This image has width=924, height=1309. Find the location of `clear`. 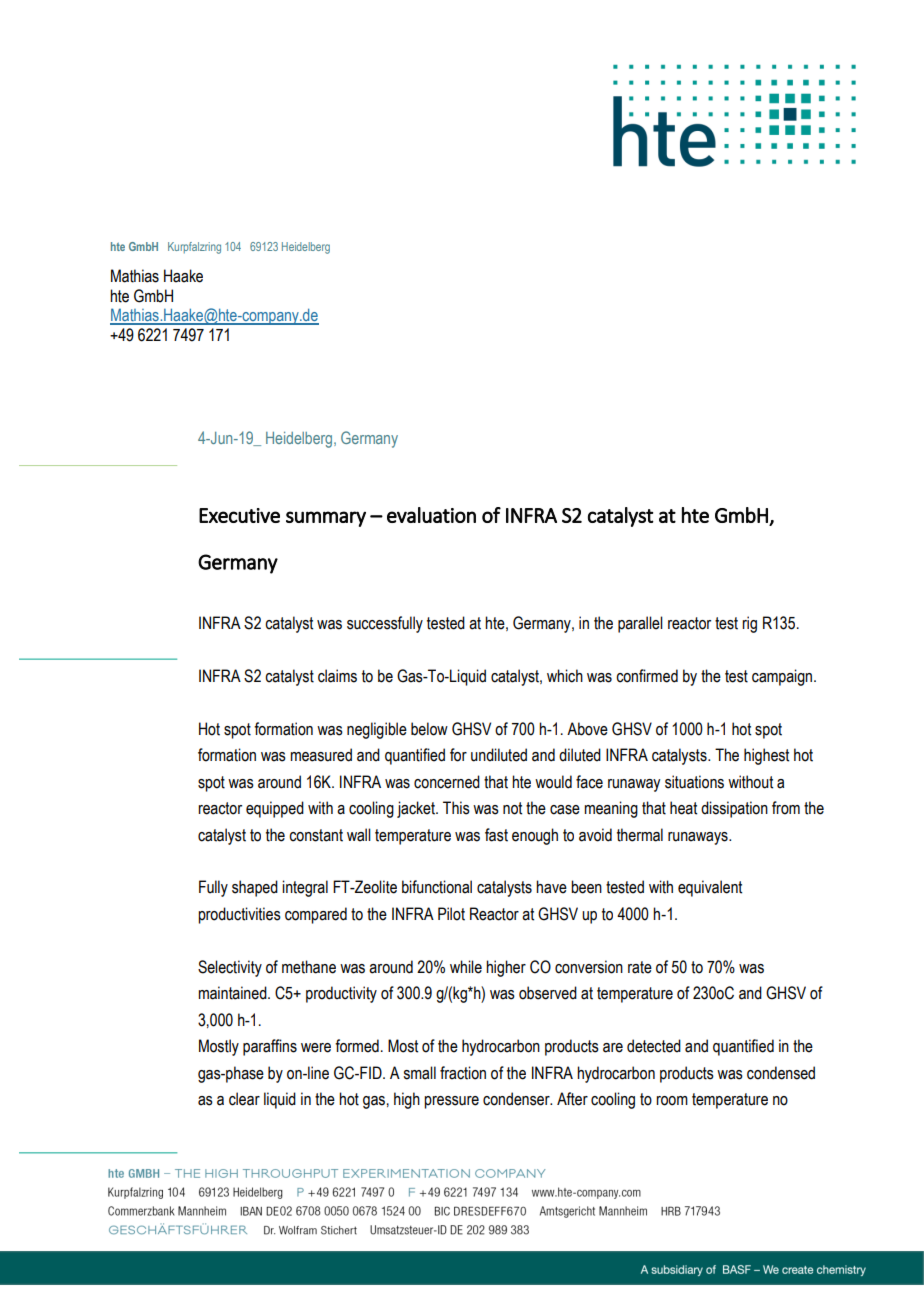

clear is located at coordinates (244, 1099).
